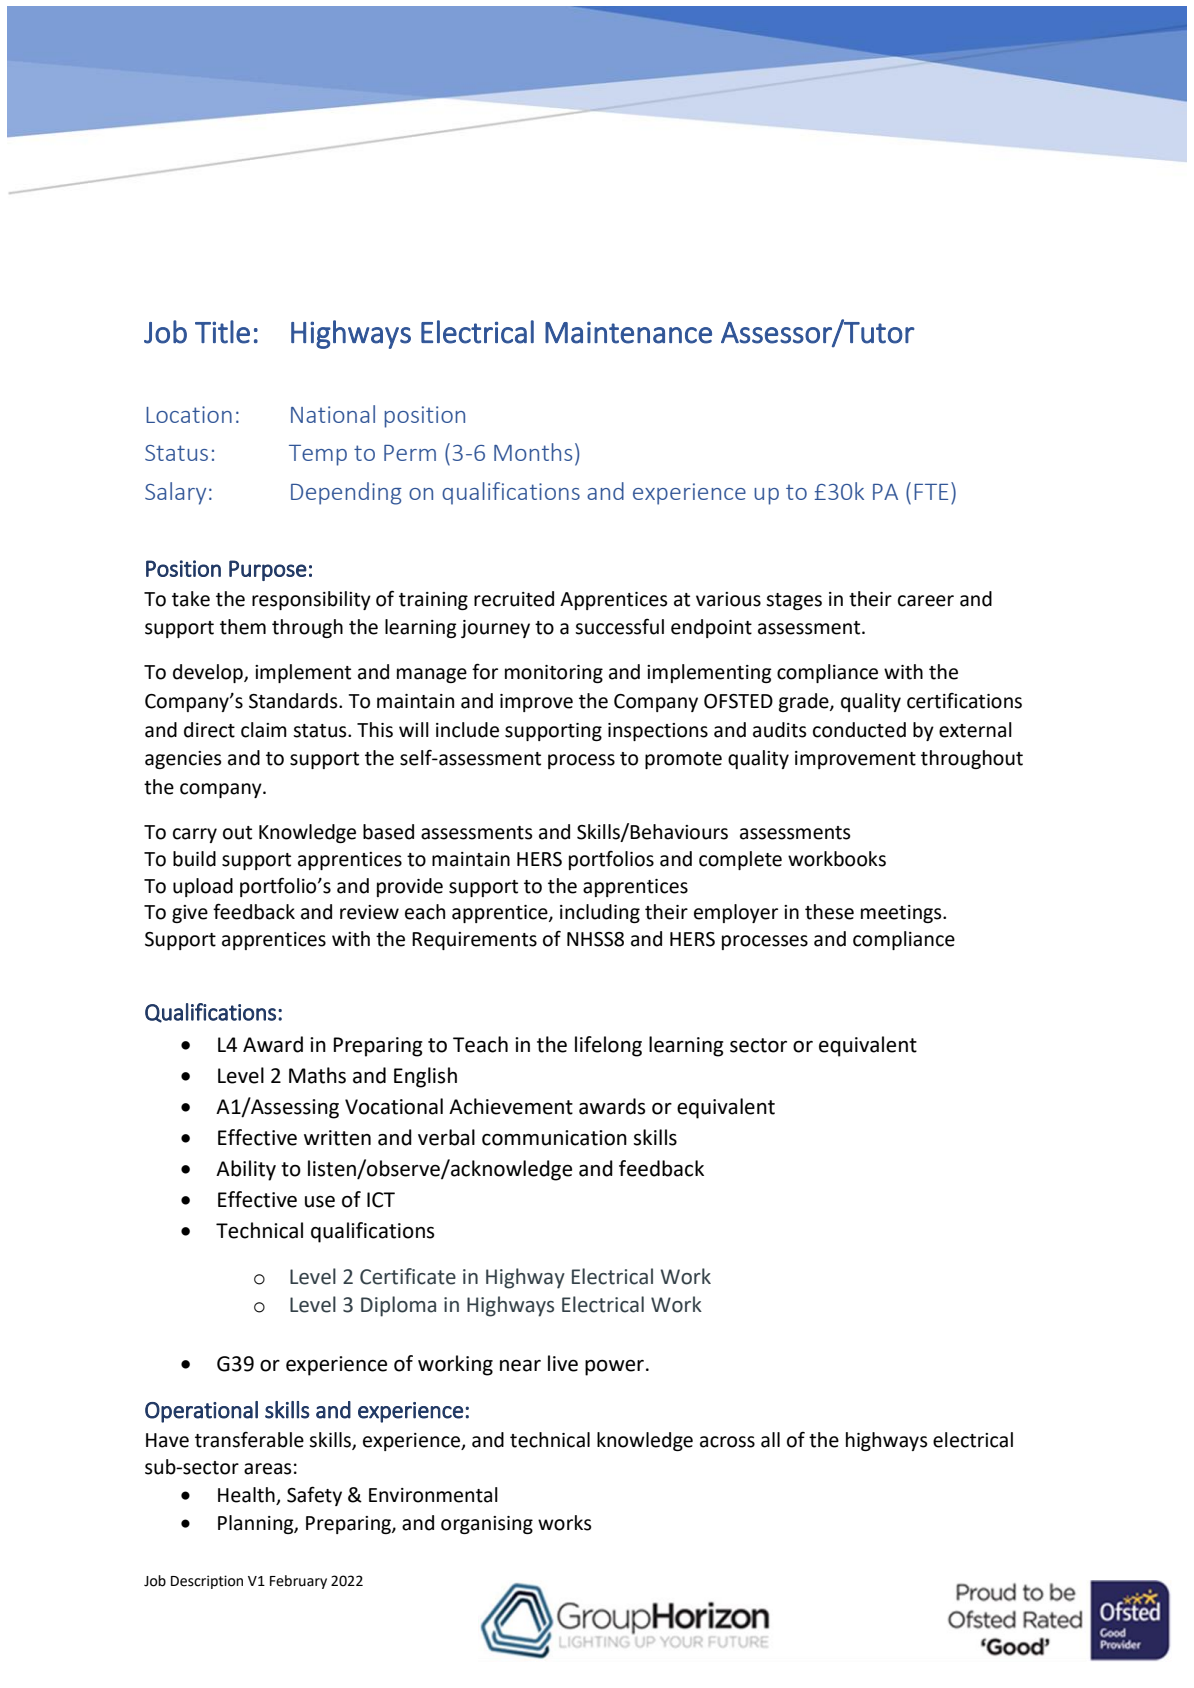 The image size is (1194, 1688). I want to click on FTE, so click(931, 492).
